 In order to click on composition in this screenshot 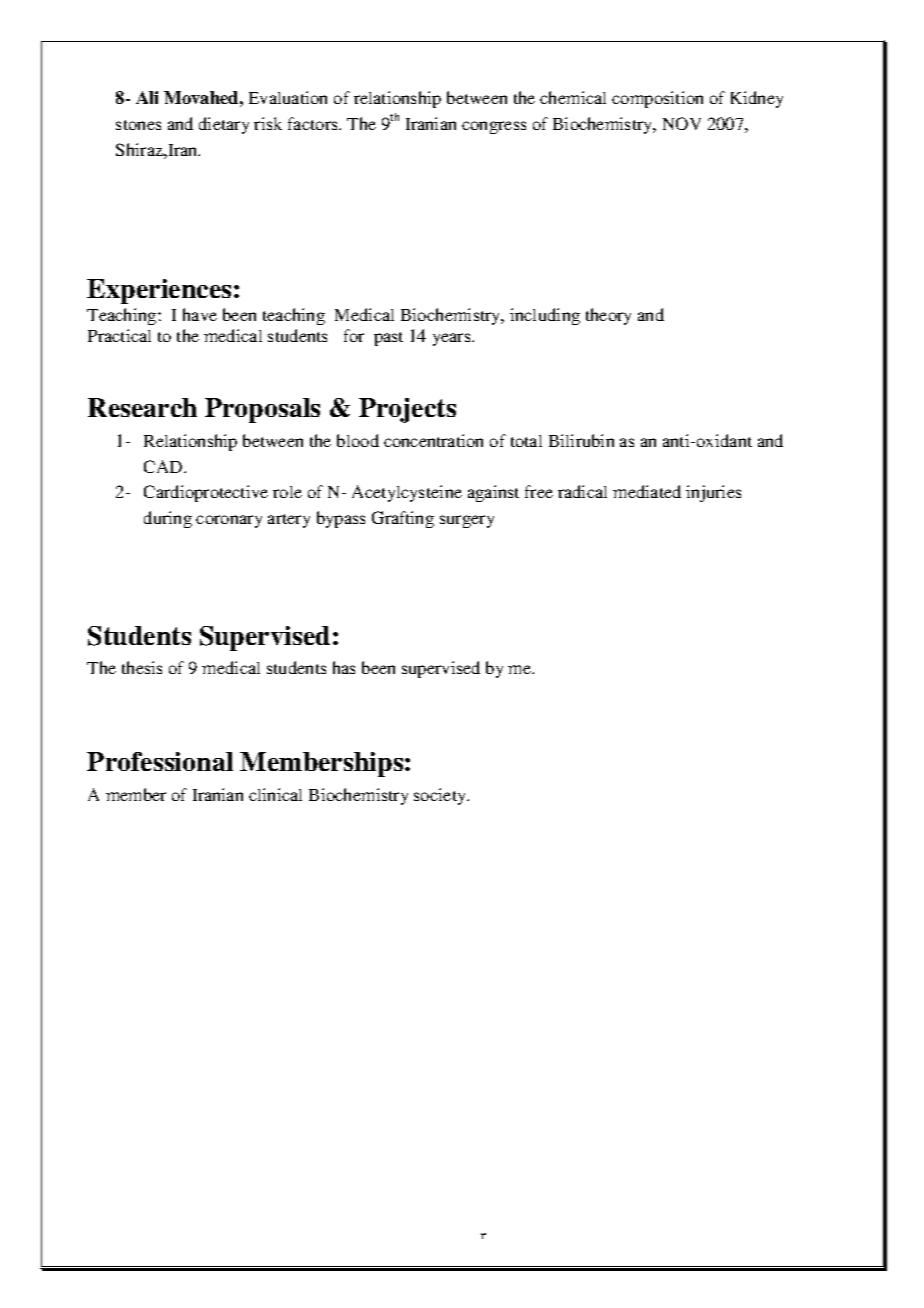, I will do `click(657, 99)`.
